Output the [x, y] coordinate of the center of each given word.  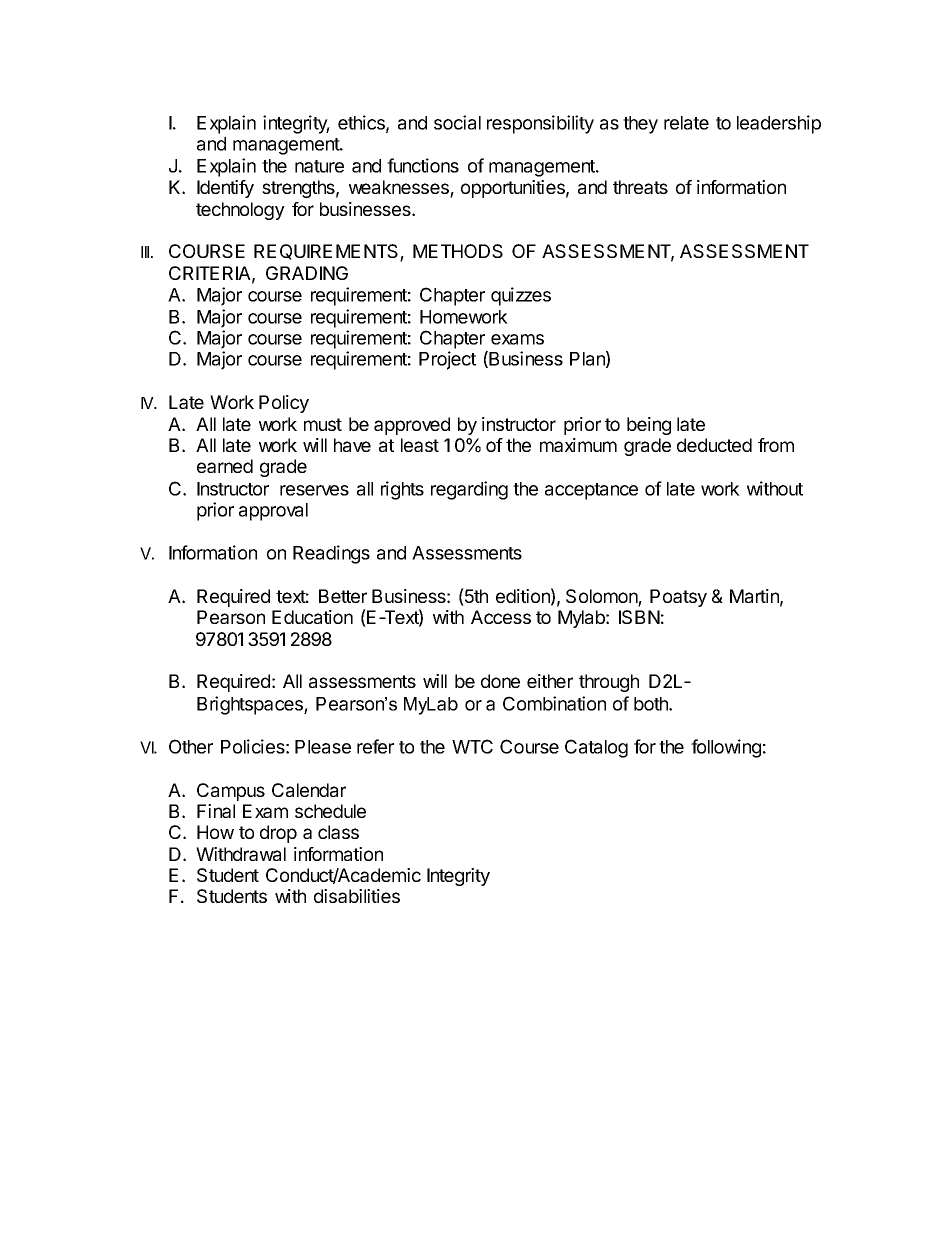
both [652, 704]
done [500, 681]
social [457, 122]
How [215, 832]
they [640, 125]
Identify [225, 189]
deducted [714, 445]
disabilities [357, 896]
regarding [469, 490]
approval [273, 512]
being [649, 426]
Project [447, 360]
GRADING [307, 273]
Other [191, 746]
